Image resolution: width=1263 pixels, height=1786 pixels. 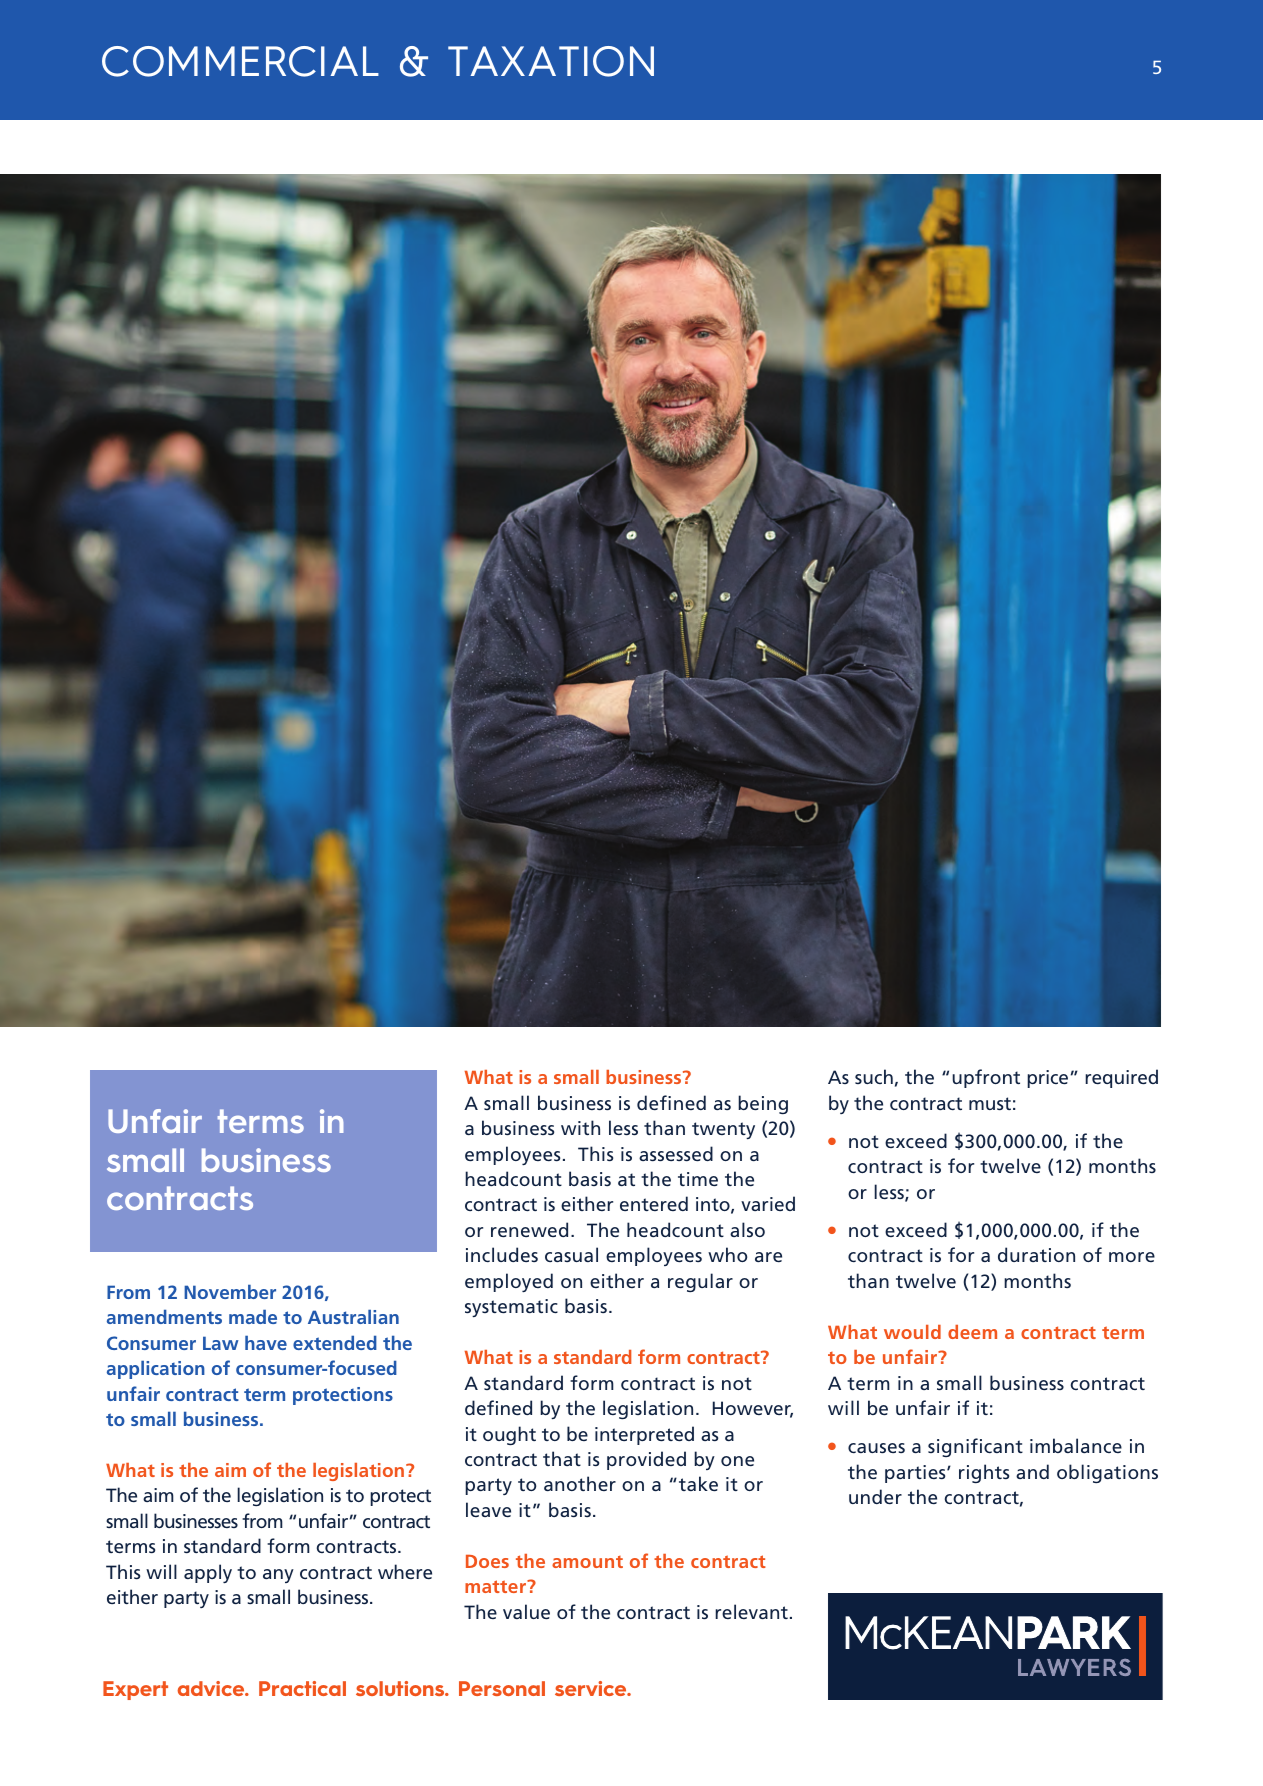 I want to click on being, so click(x=763, y=1104).
